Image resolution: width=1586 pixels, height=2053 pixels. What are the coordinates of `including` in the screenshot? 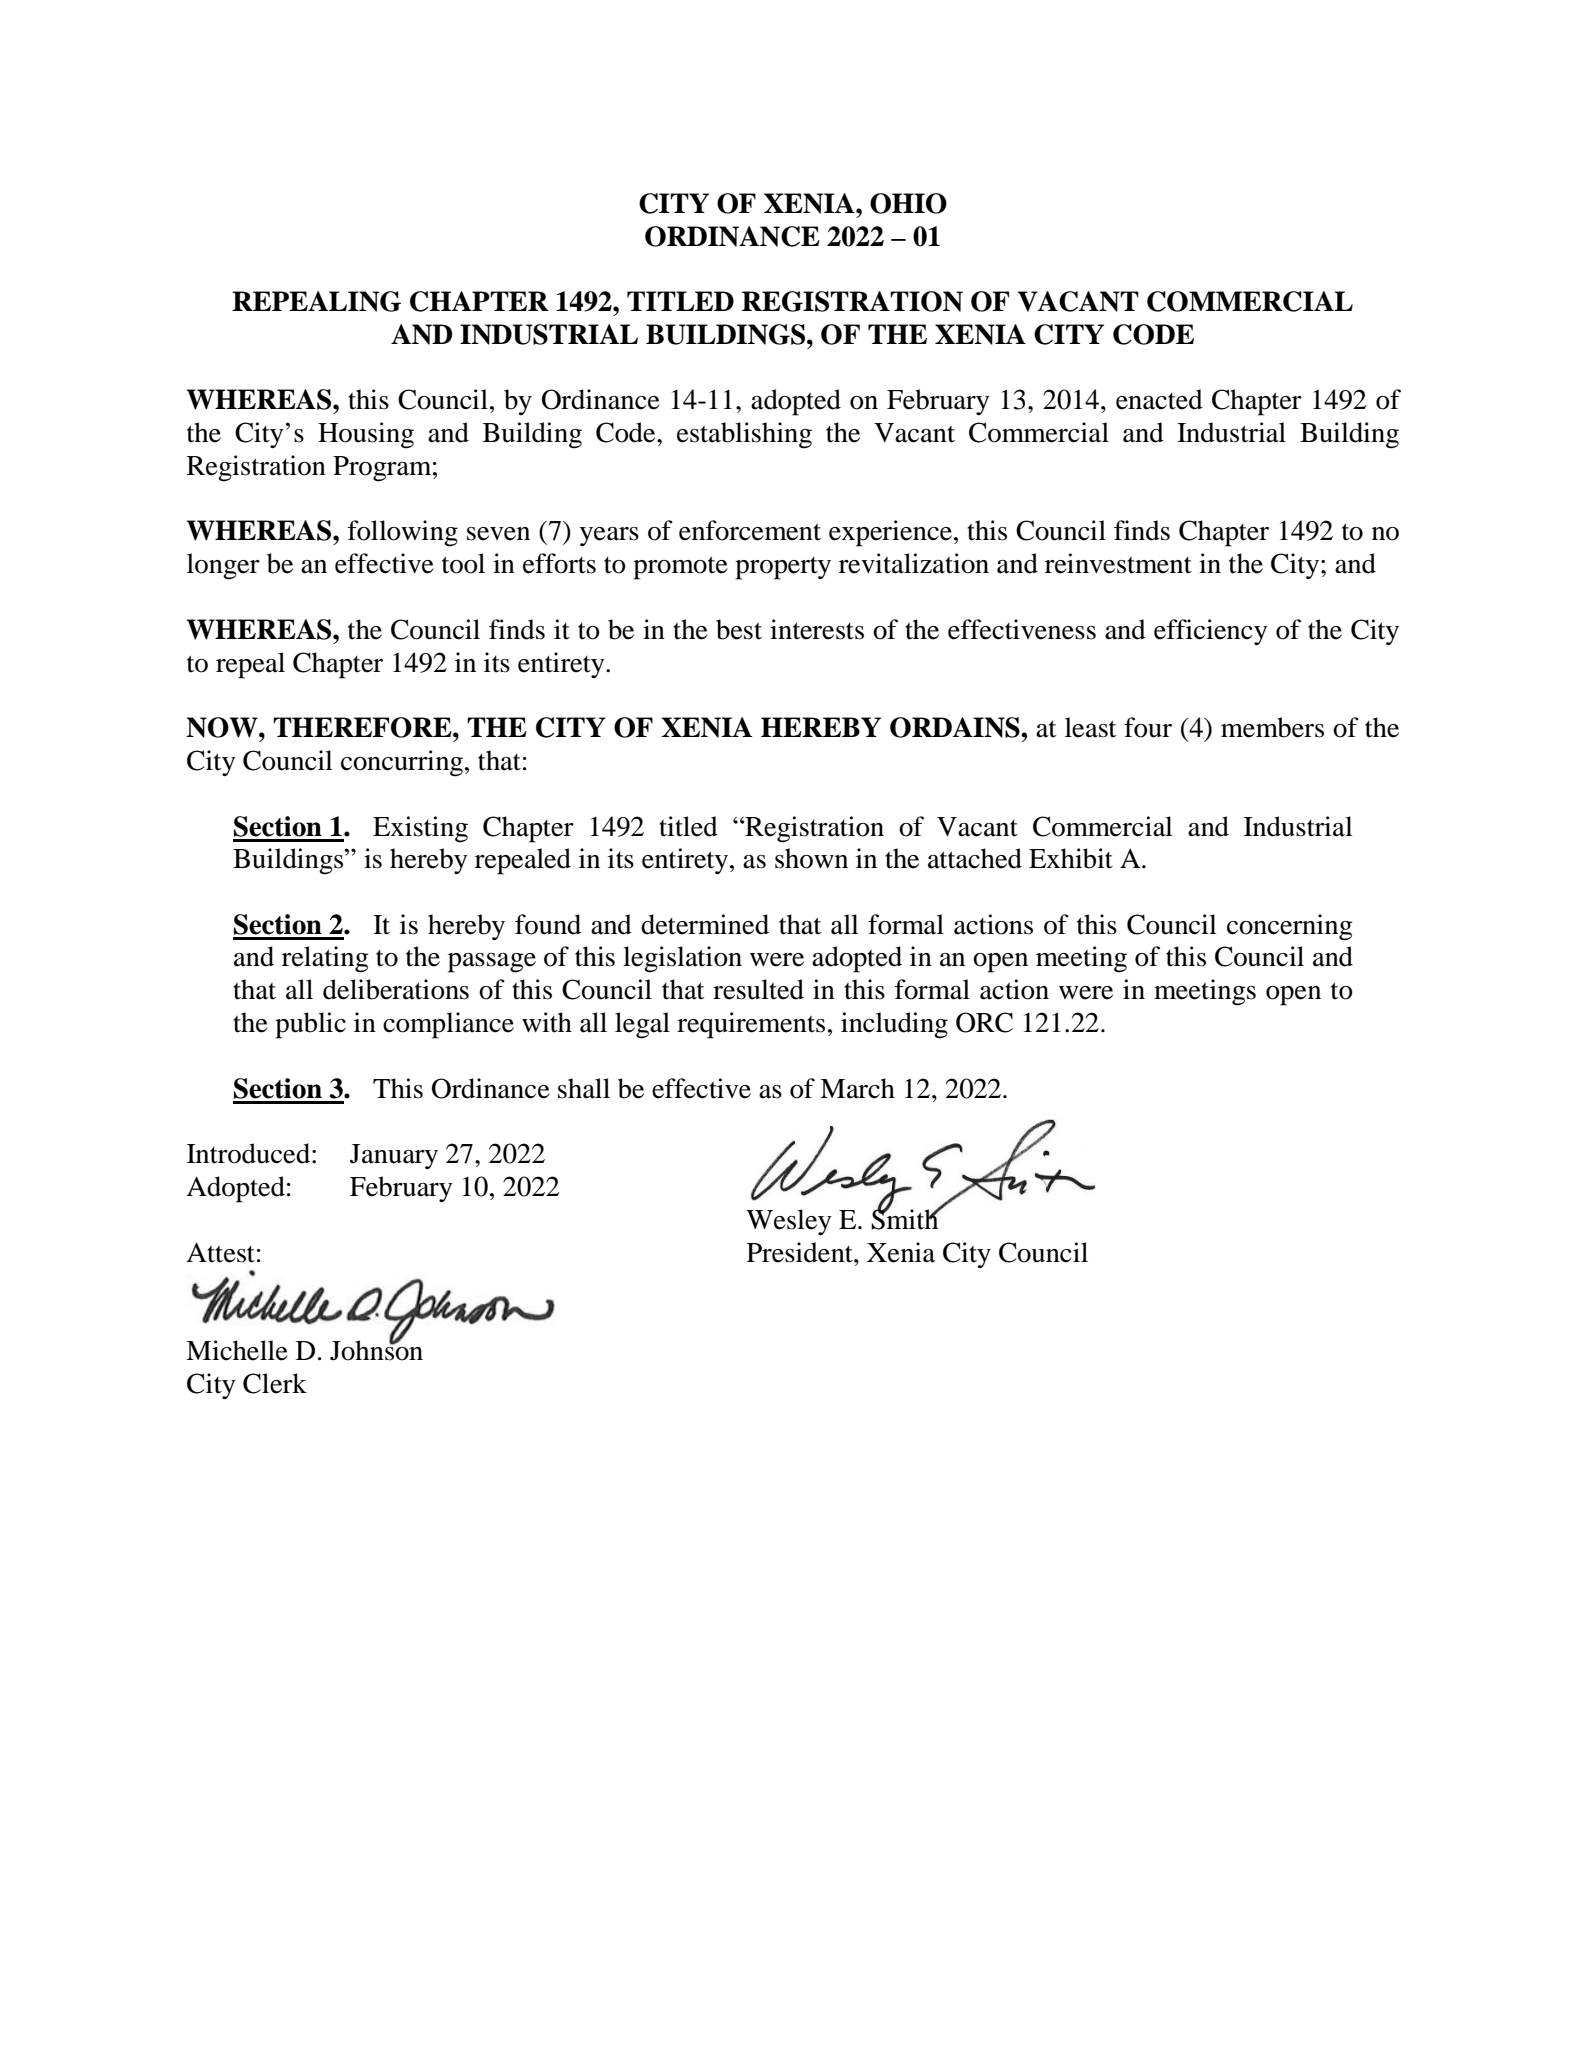 It's located at (894, 1025).
